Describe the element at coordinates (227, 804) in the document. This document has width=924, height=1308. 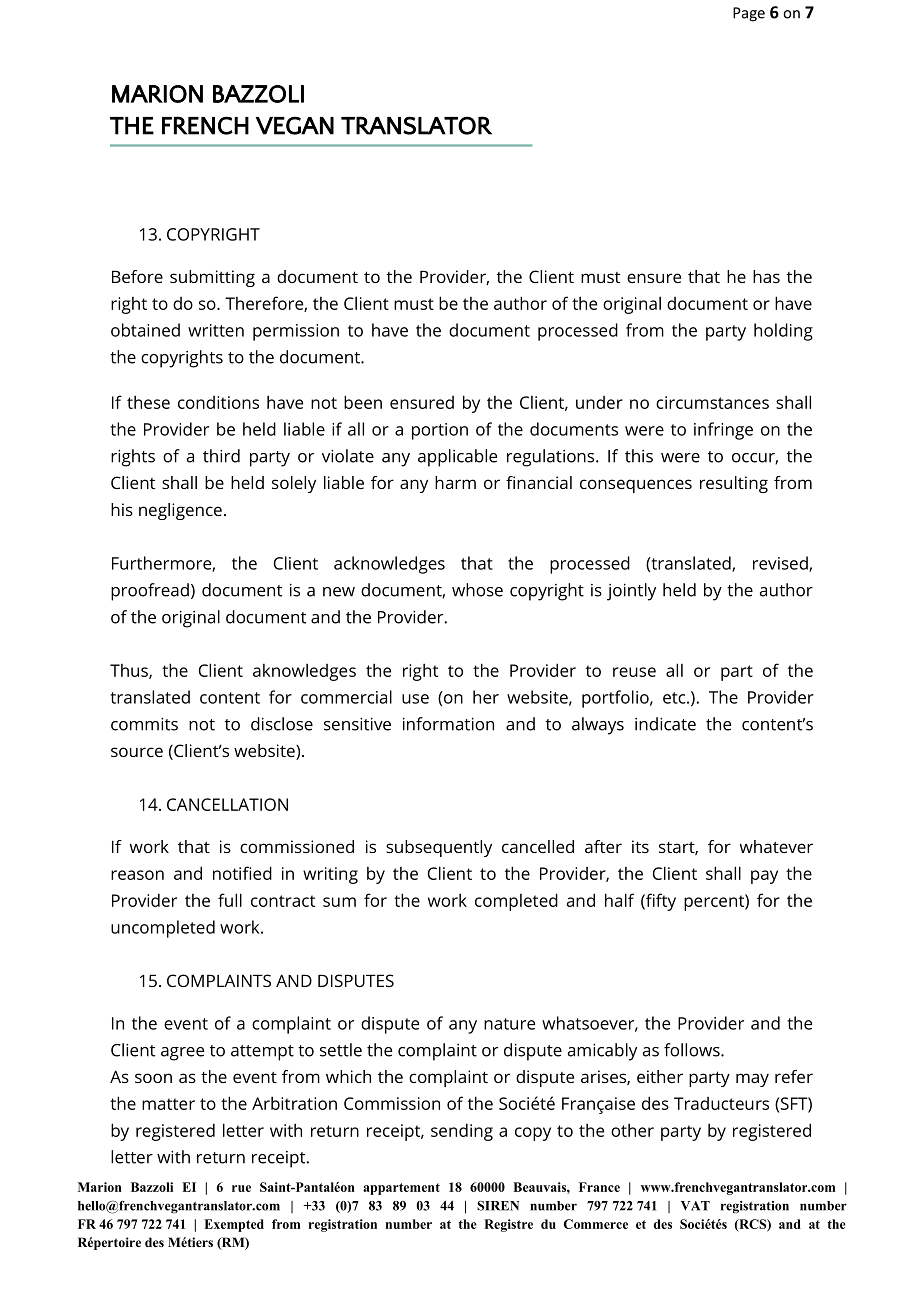
I see `CANCELLATION` at that location.
